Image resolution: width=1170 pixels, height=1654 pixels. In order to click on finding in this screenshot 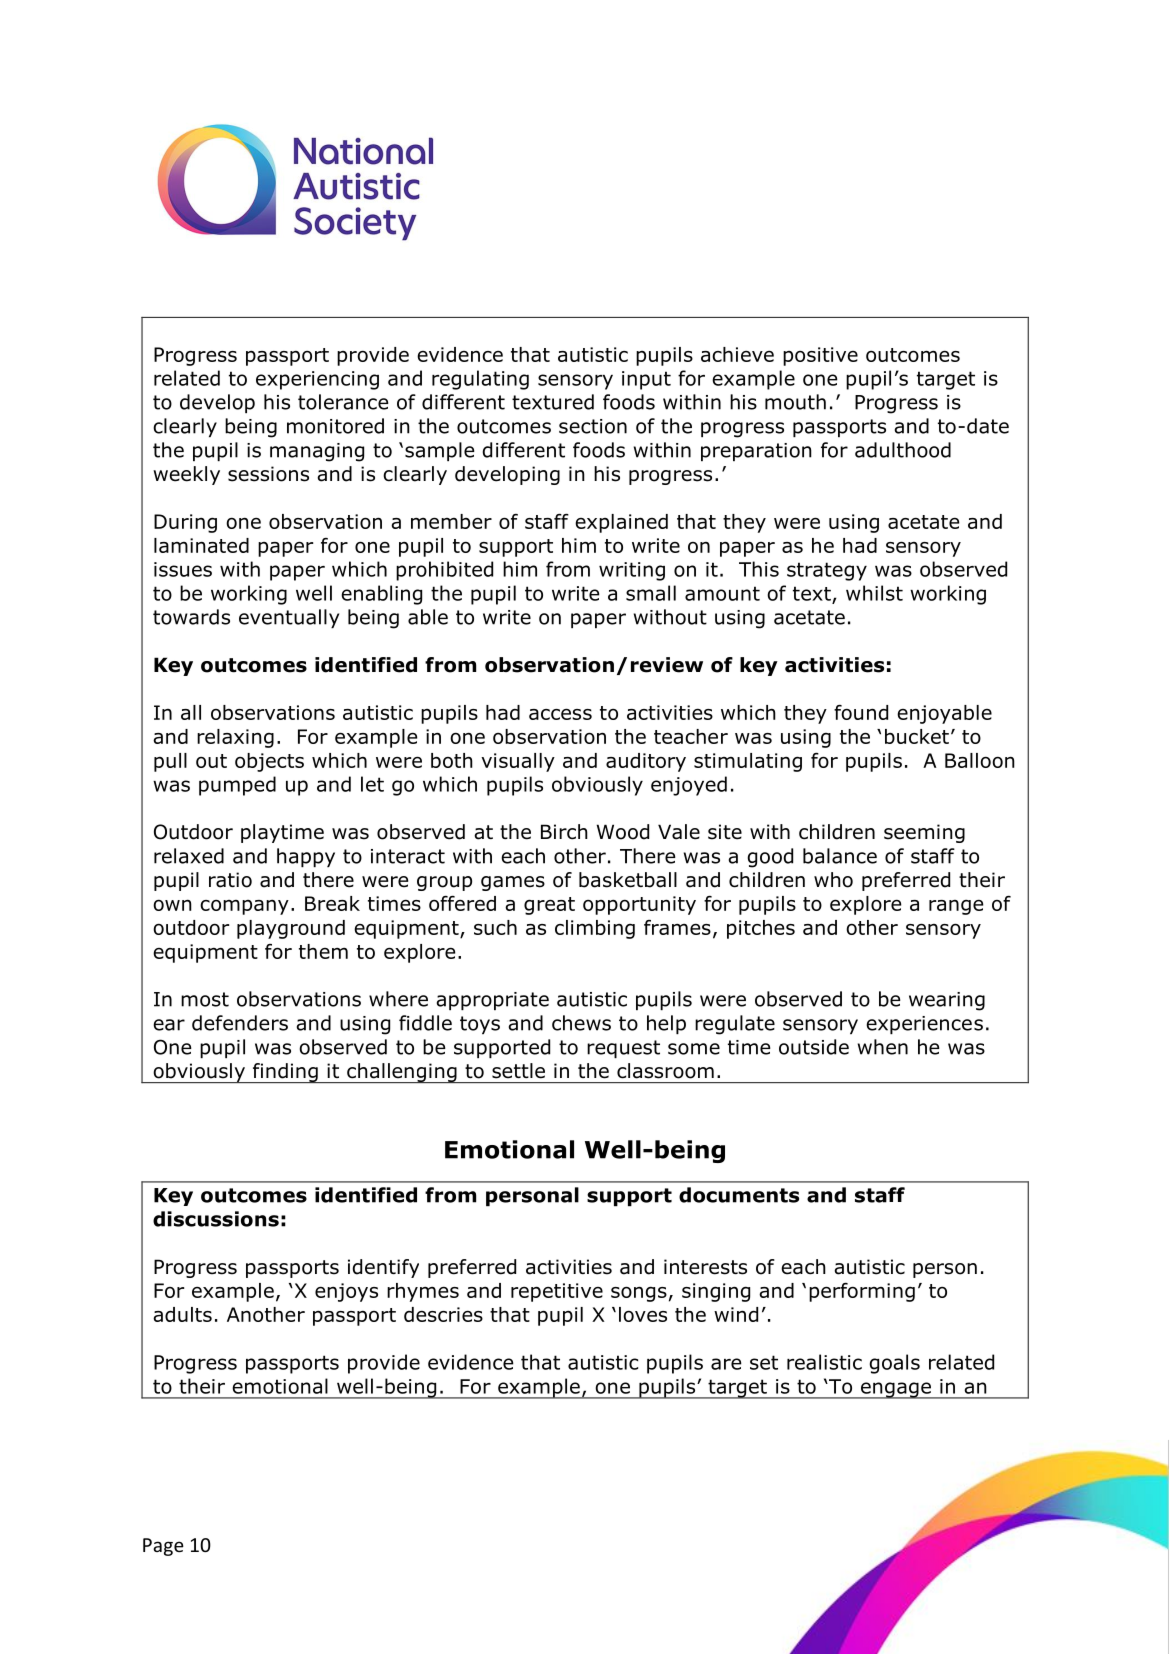, I will do `click(285, 1073)`.
